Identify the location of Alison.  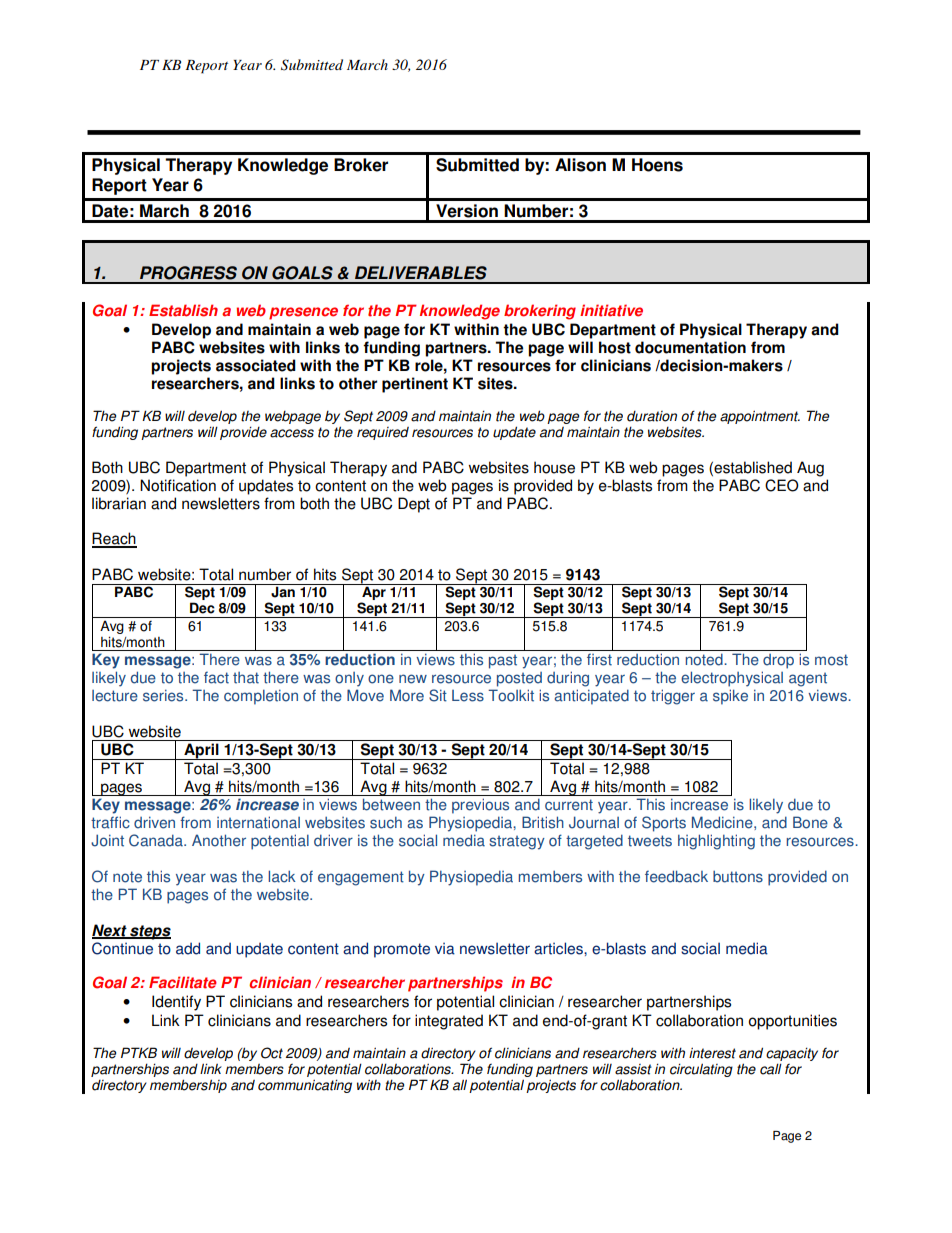
(580, 165).
